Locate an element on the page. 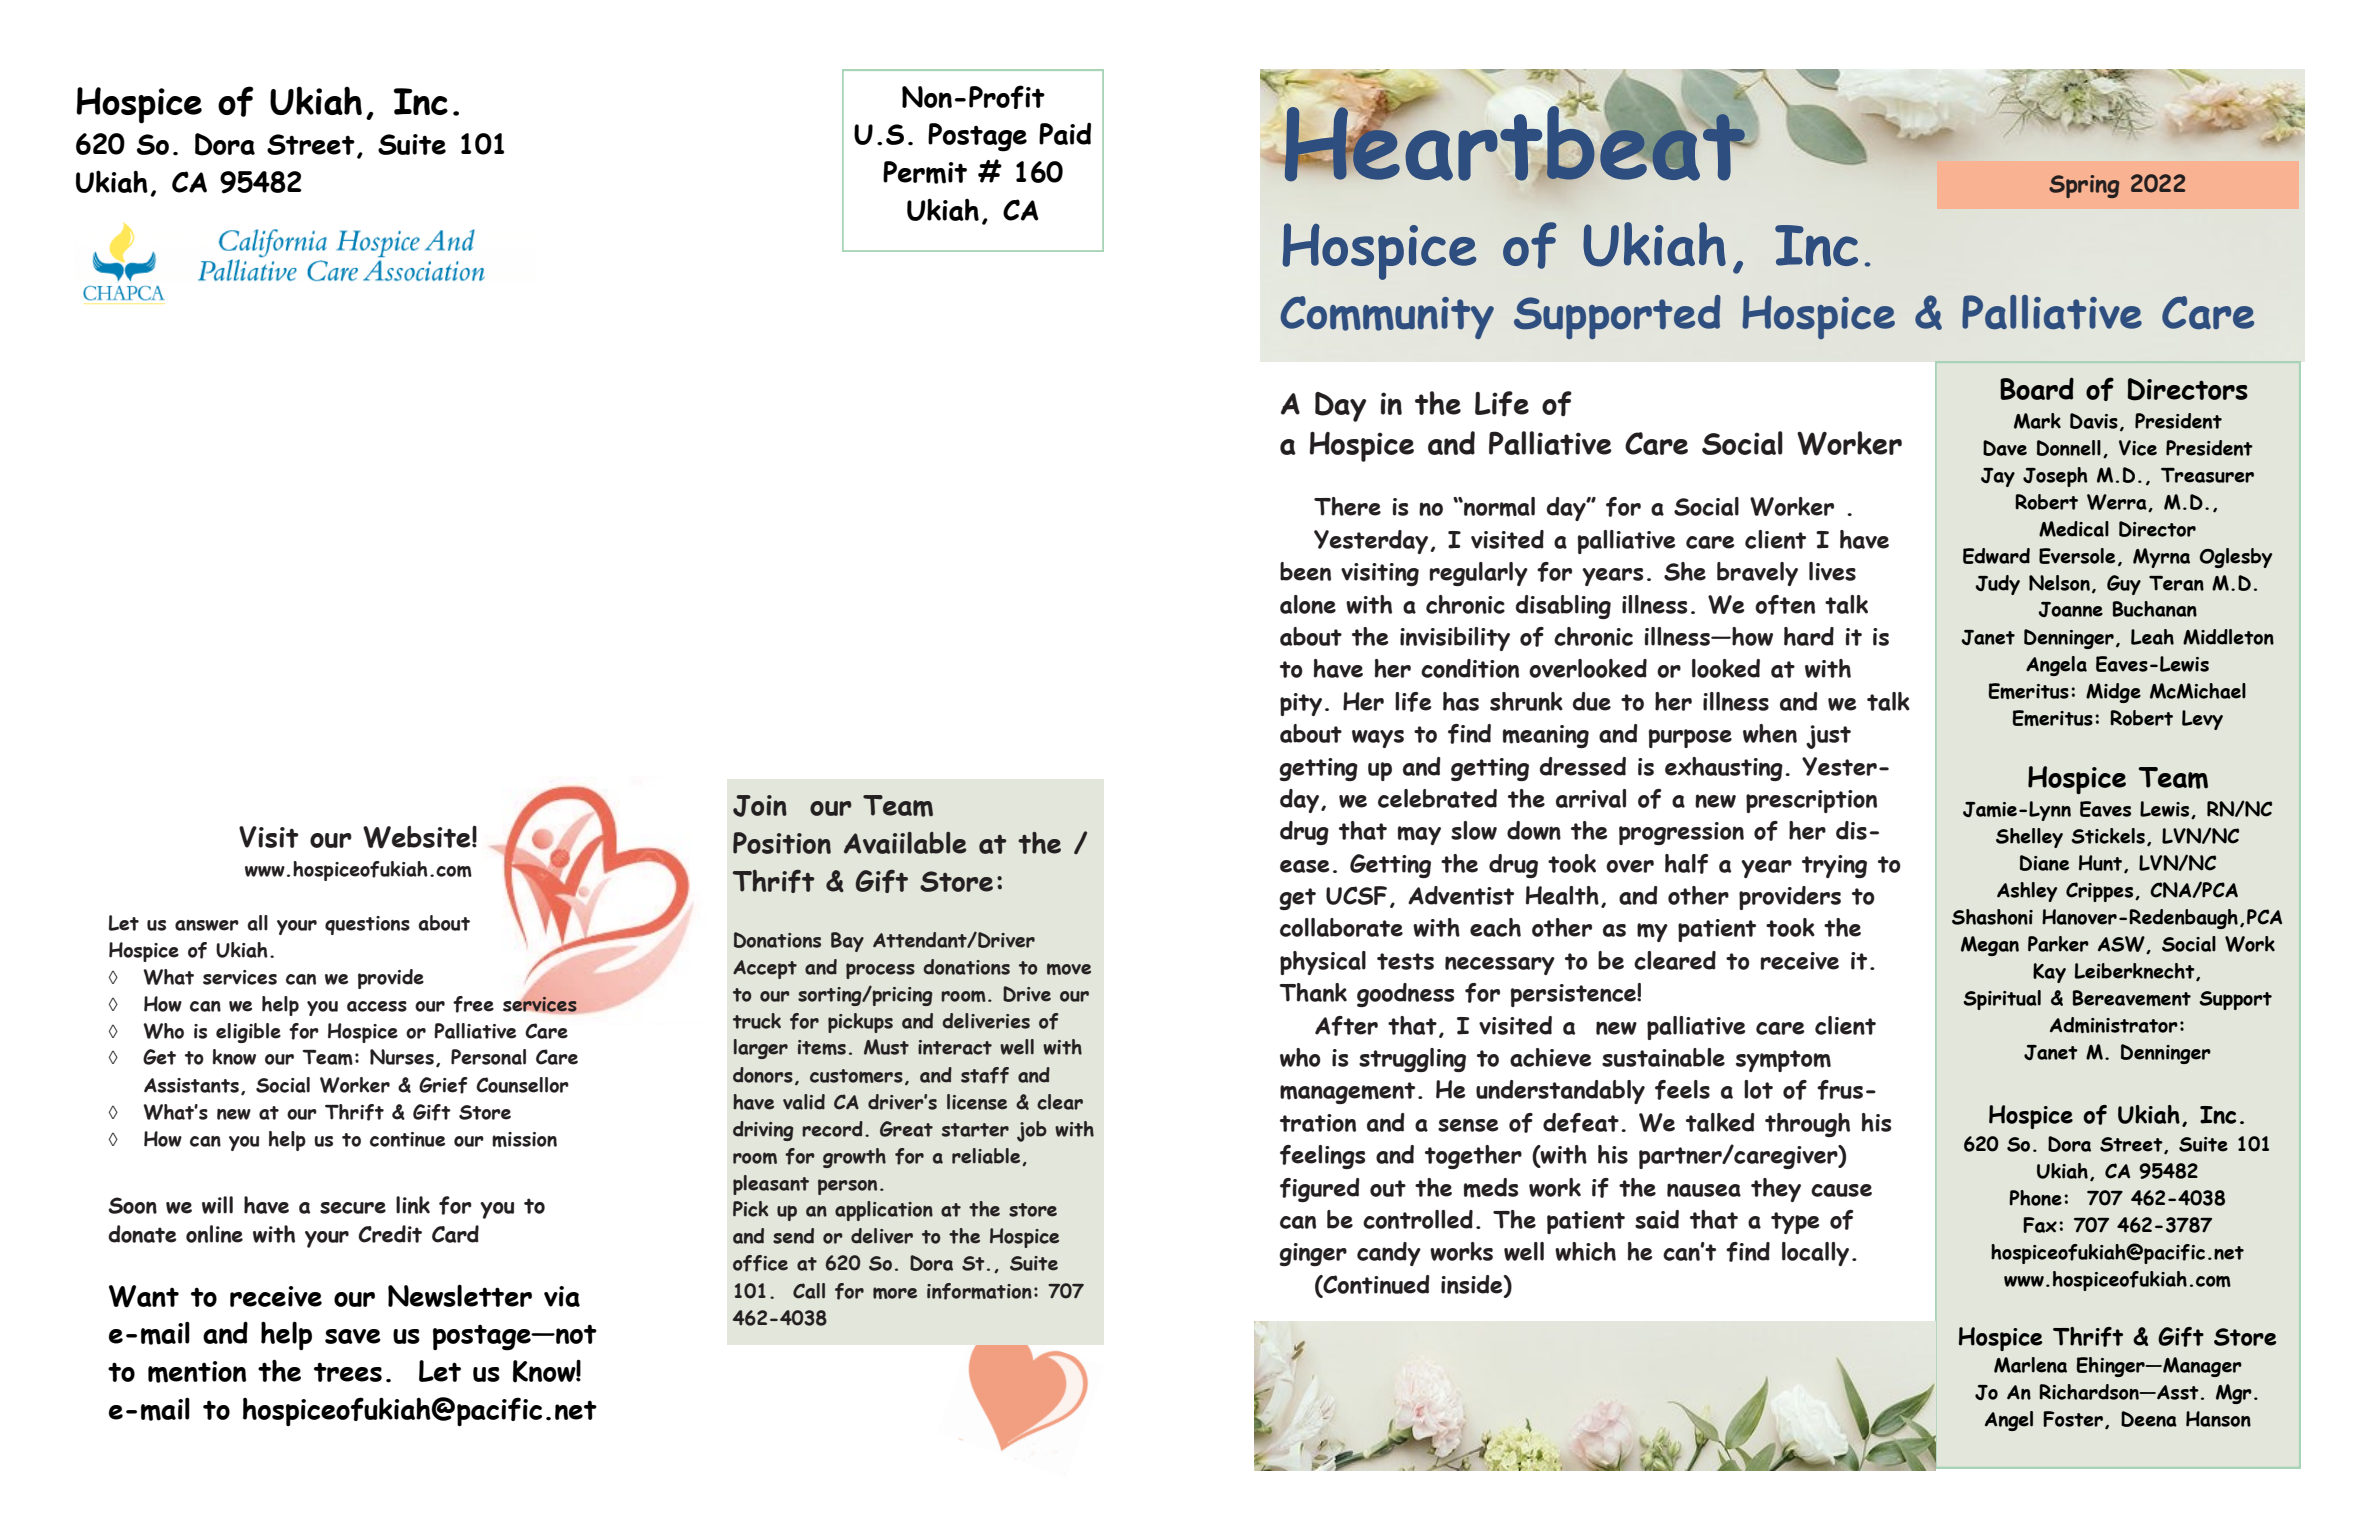 Image resolution: width=2370 pixels, height=1534 pixels. Paid is located at coordinates (1065, 134).
